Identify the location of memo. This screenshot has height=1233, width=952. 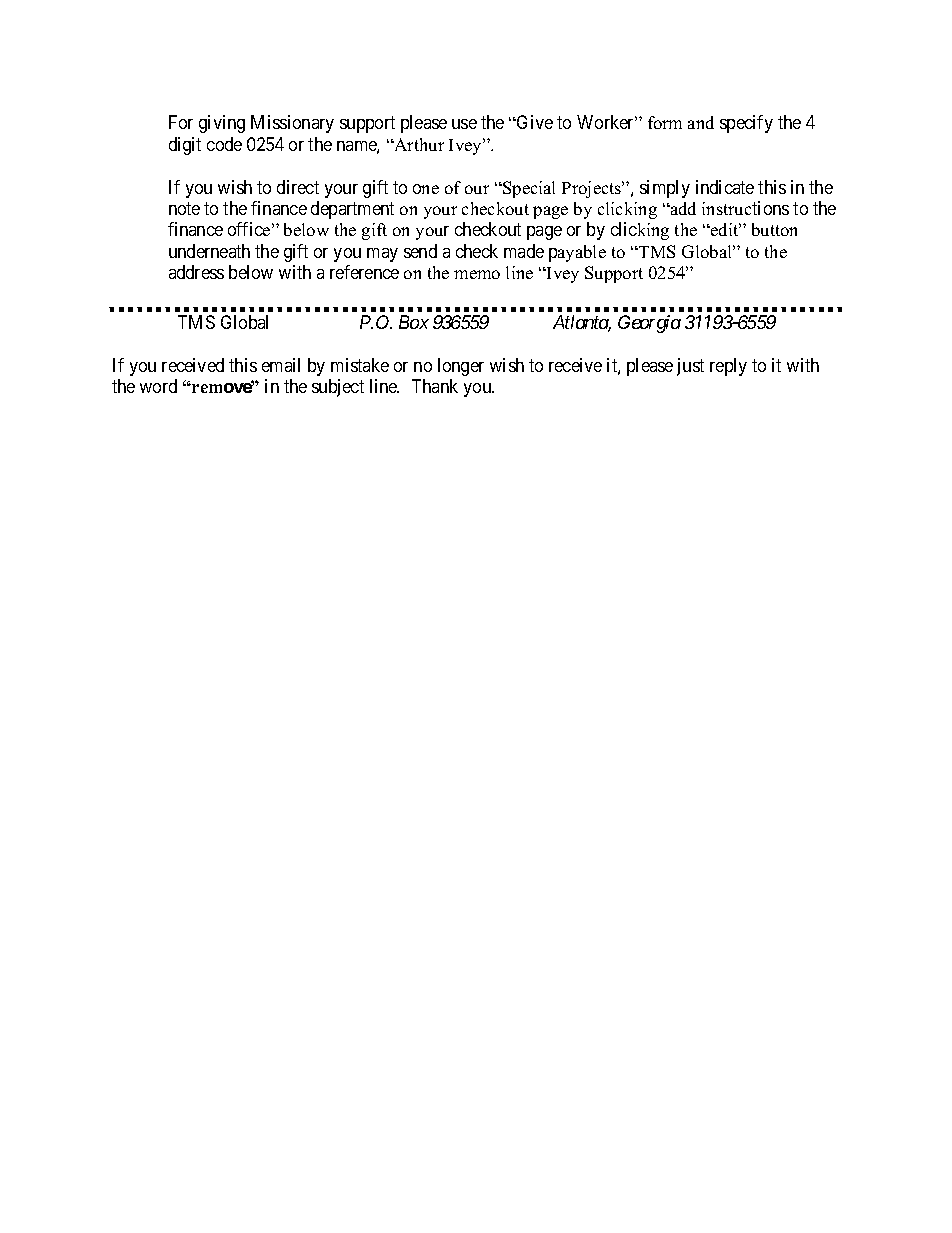
(477, 274).
